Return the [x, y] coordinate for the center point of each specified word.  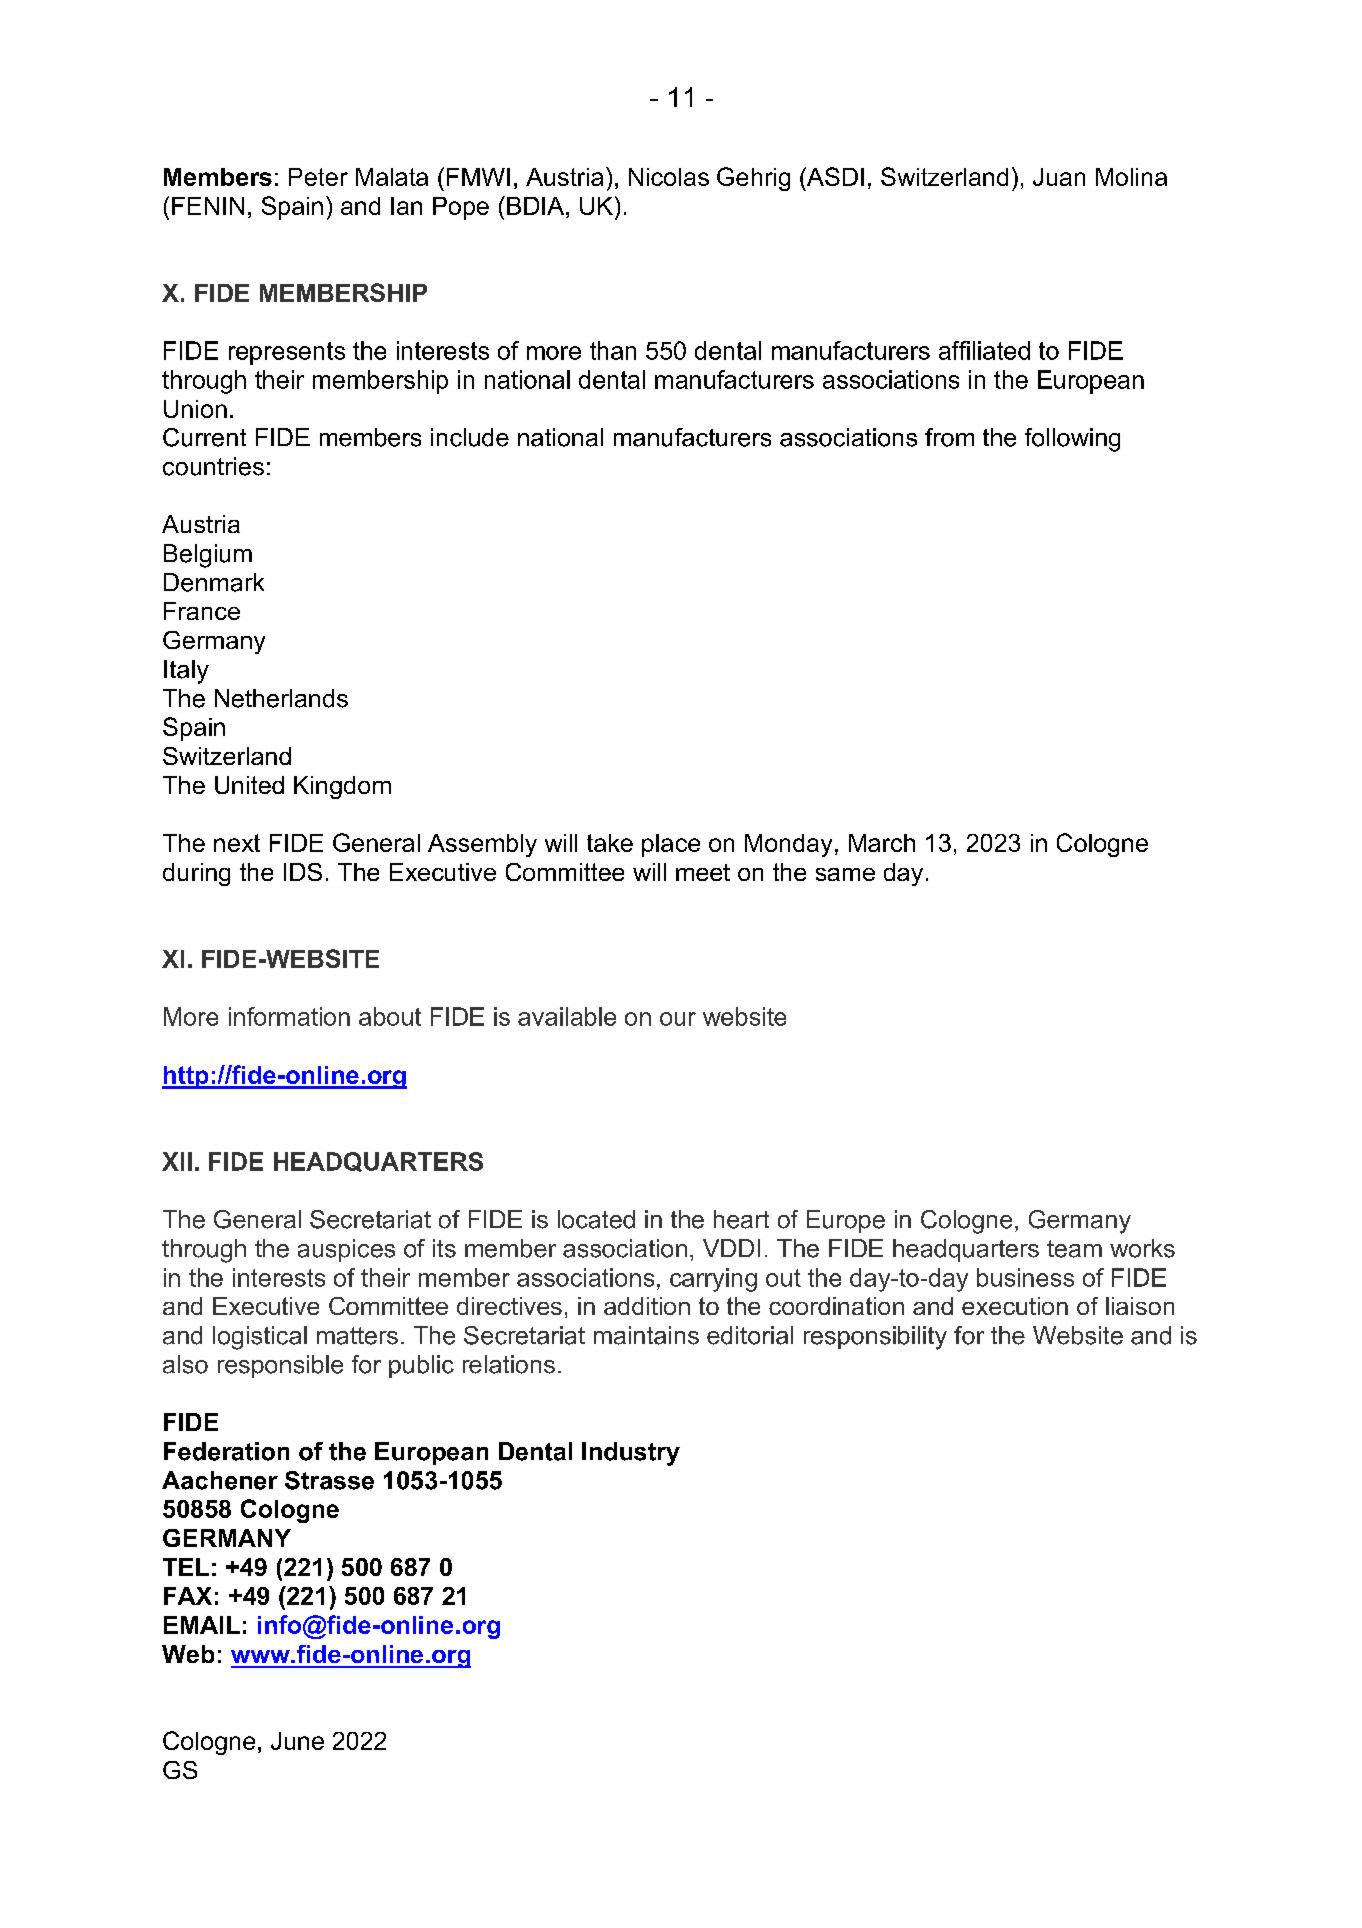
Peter [318, 177]
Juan [1059, 177]
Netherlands [281, 698]
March [882, 843]
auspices [346, 1250]
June [297, 1741]
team [1074, 1249]
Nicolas [669, 177]
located [596, 1219]
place [671, 845]
